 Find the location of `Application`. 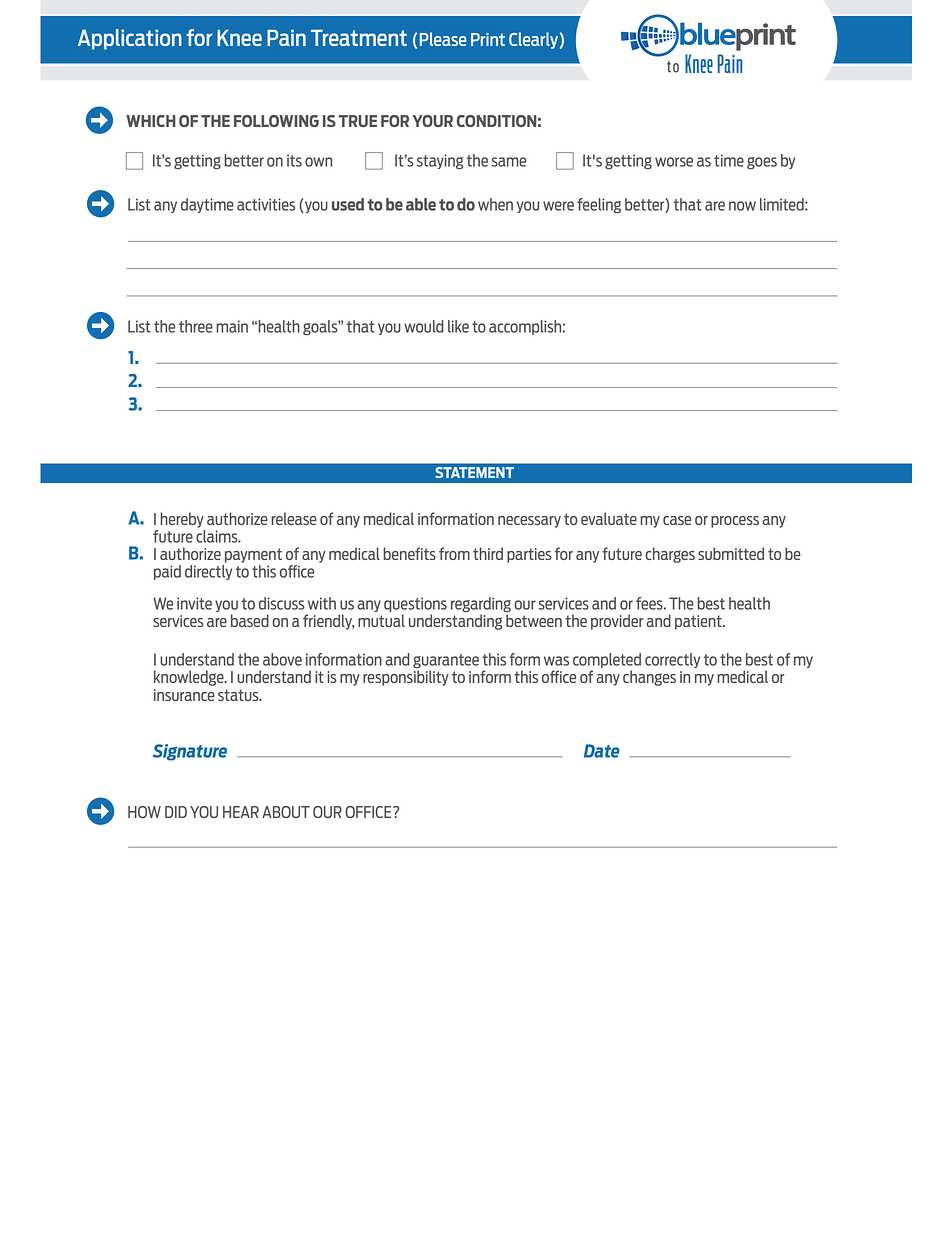

Application is located at coordinates (130, 39).
